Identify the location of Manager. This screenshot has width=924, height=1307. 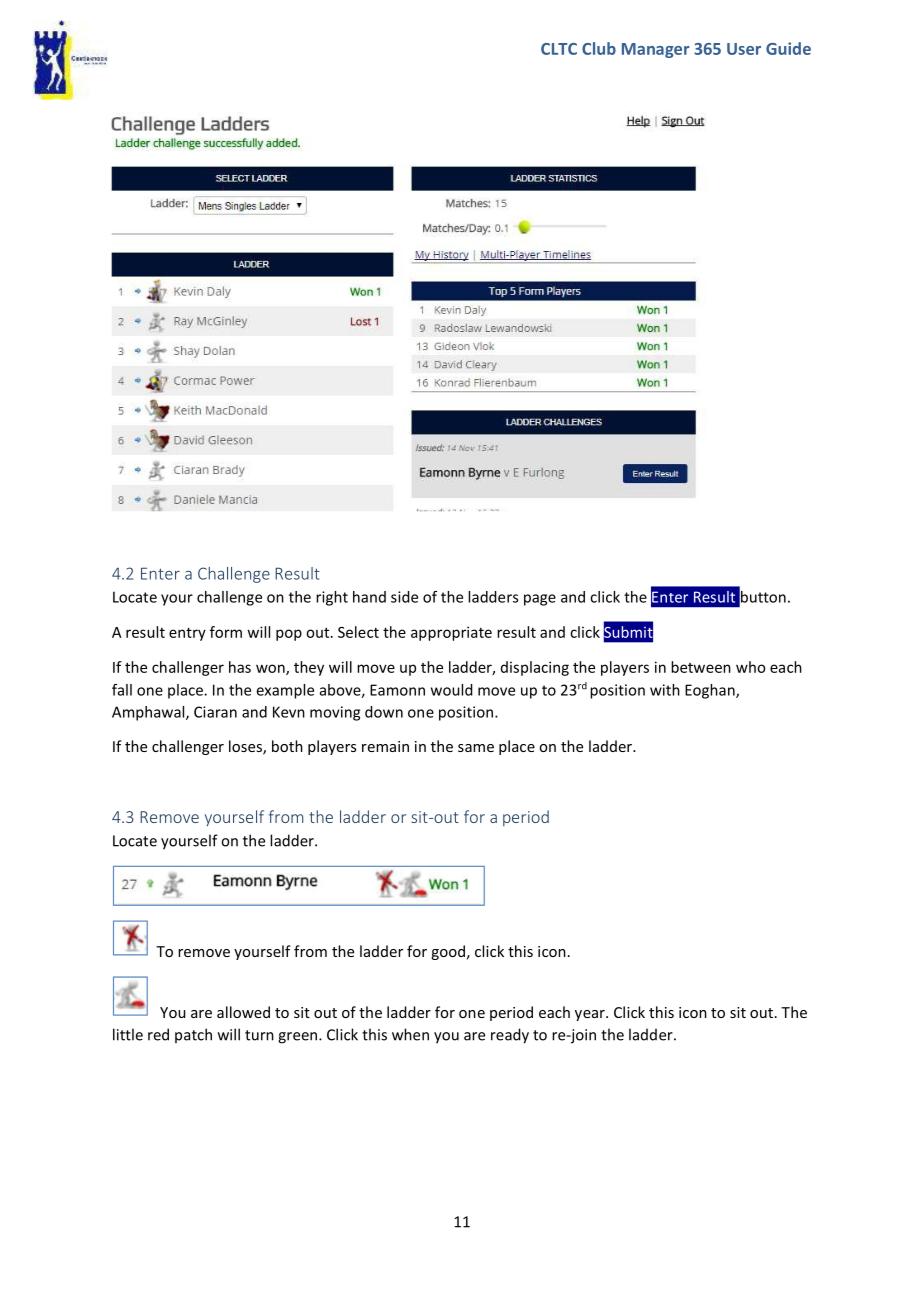
(656, 50).
